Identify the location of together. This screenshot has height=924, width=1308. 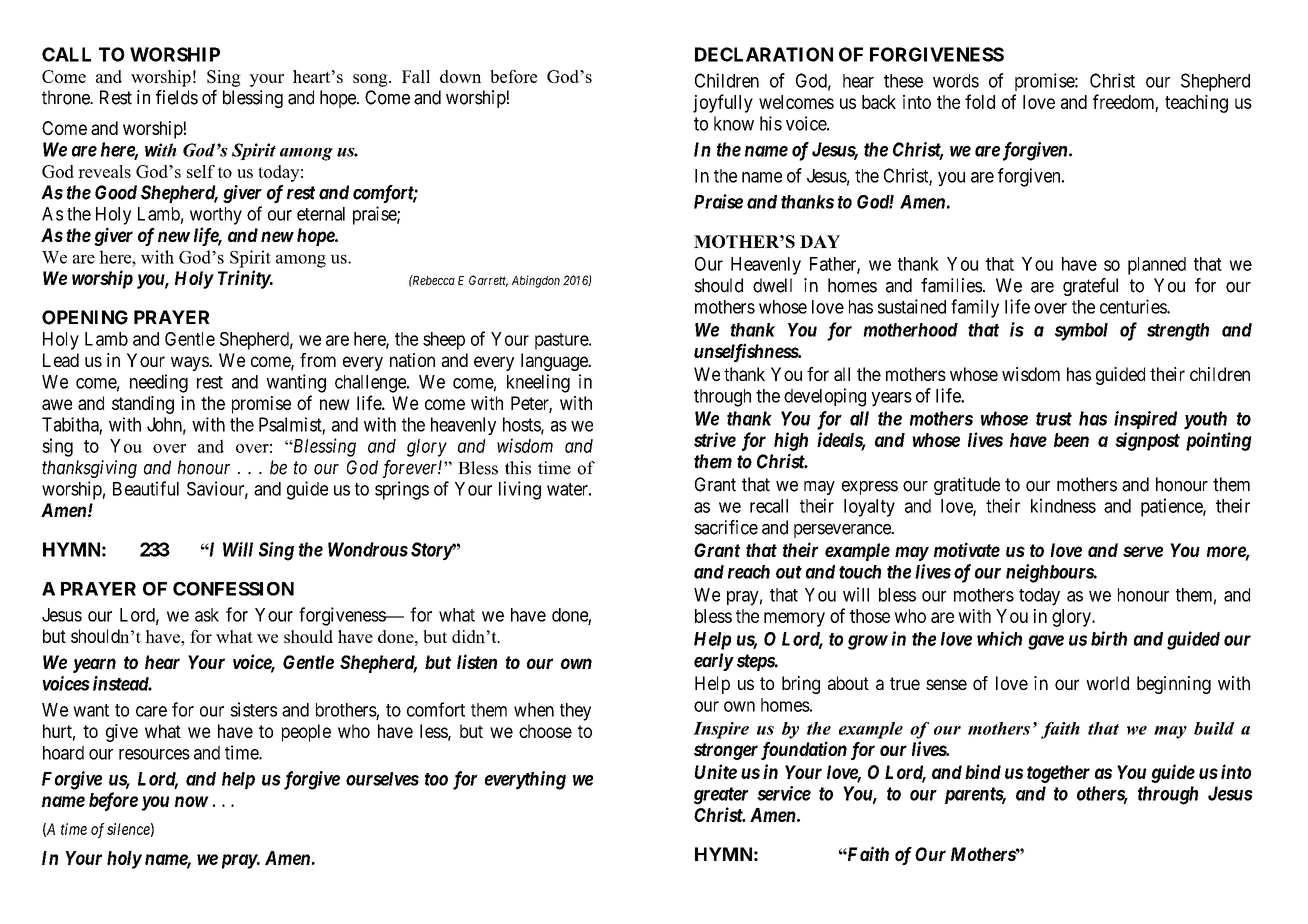
(1058, 774).
